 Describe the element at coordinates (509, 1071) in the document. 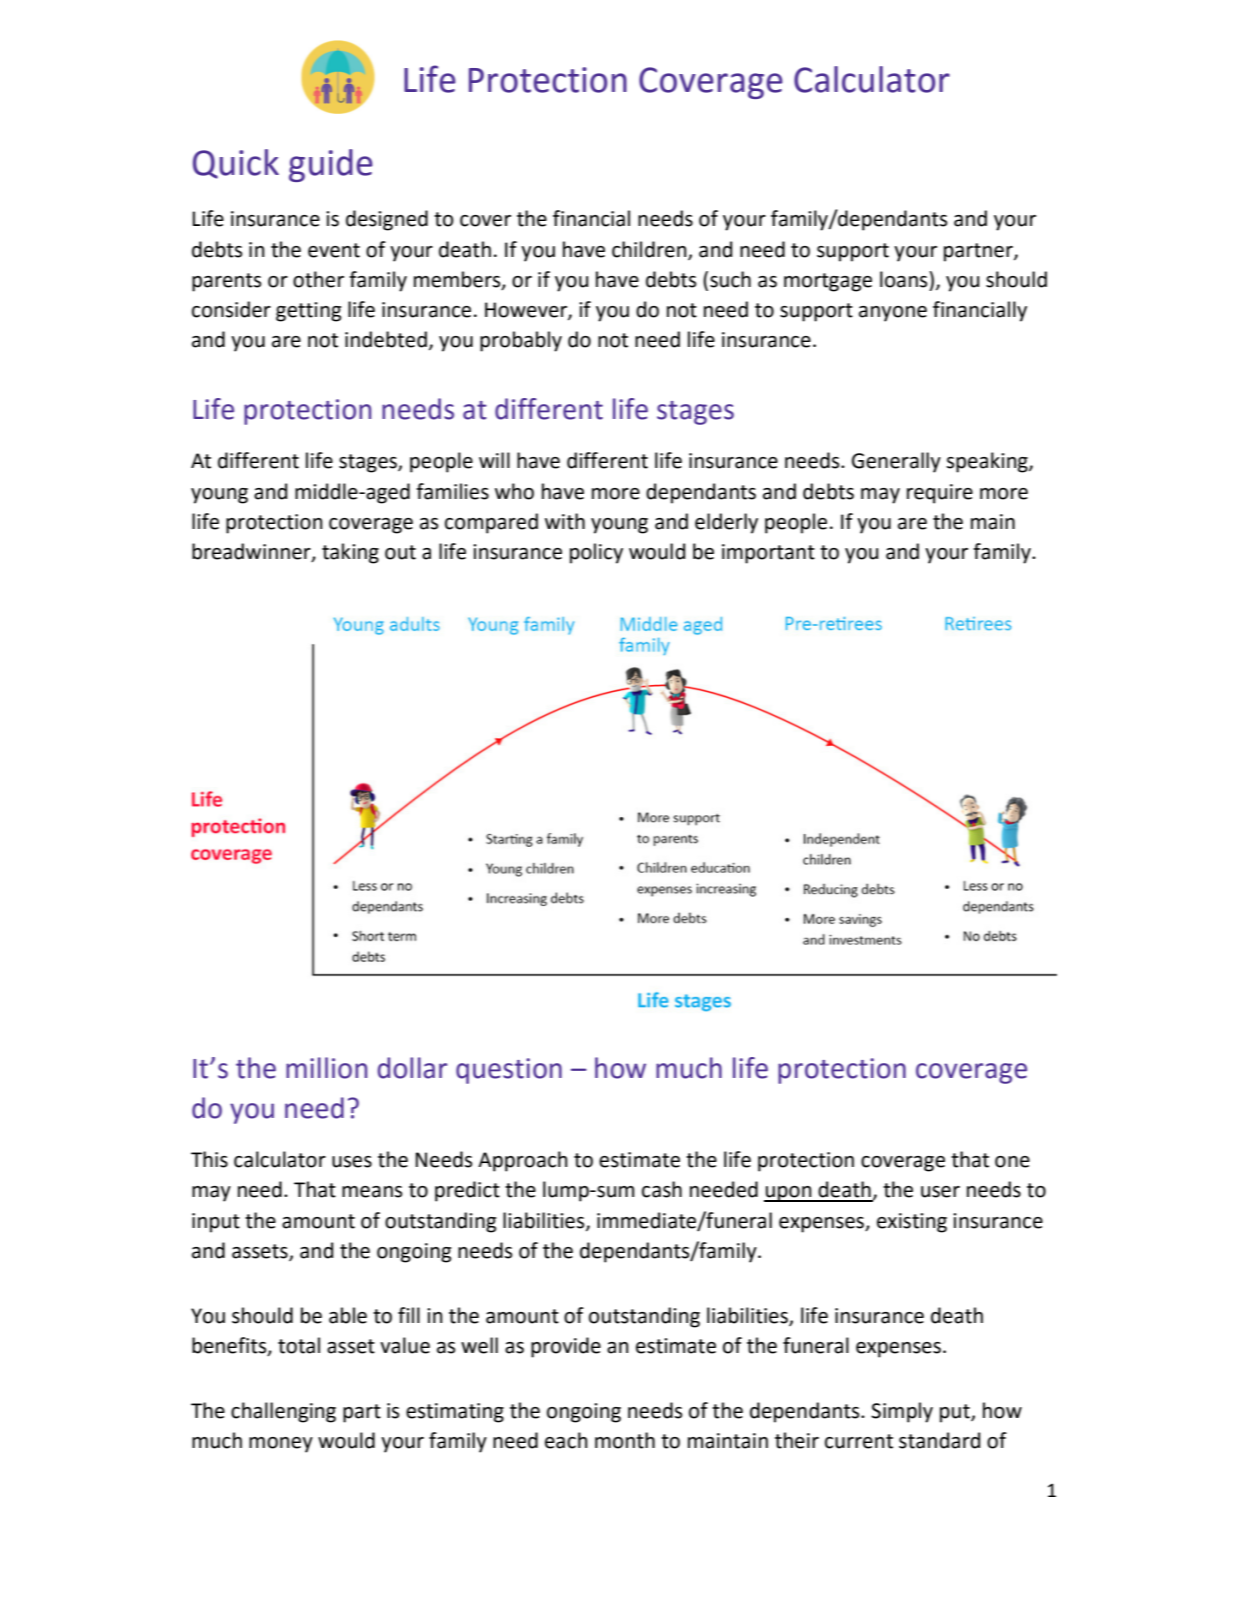

I see `question` at that location.
